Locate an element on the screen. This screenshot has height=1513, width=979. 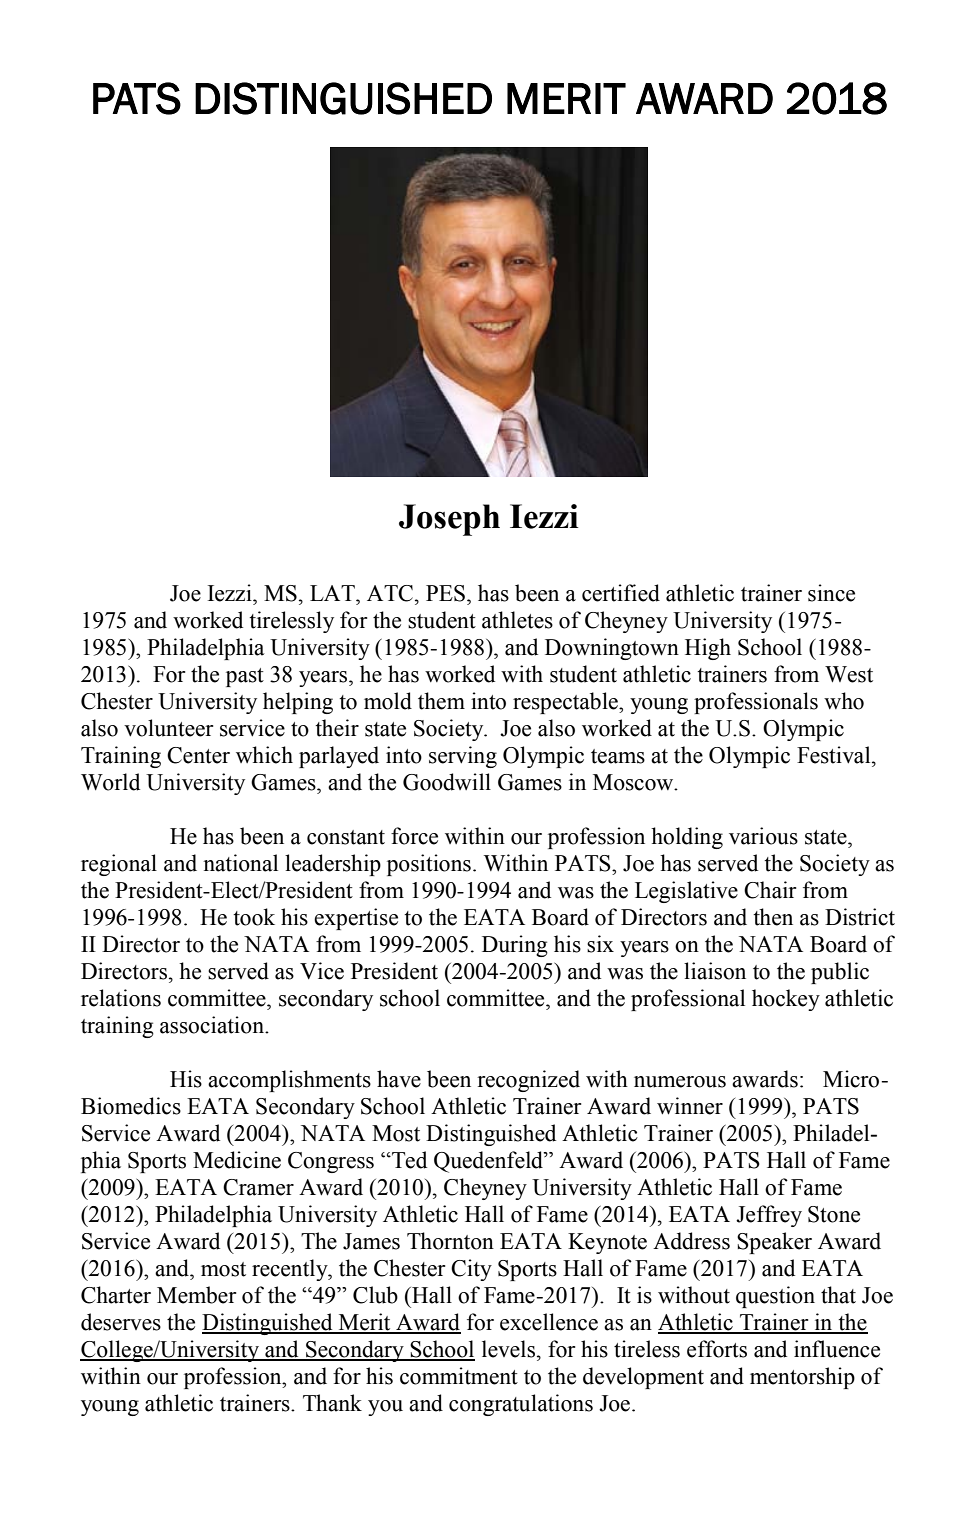
force is located at coordinates (414, 836).
